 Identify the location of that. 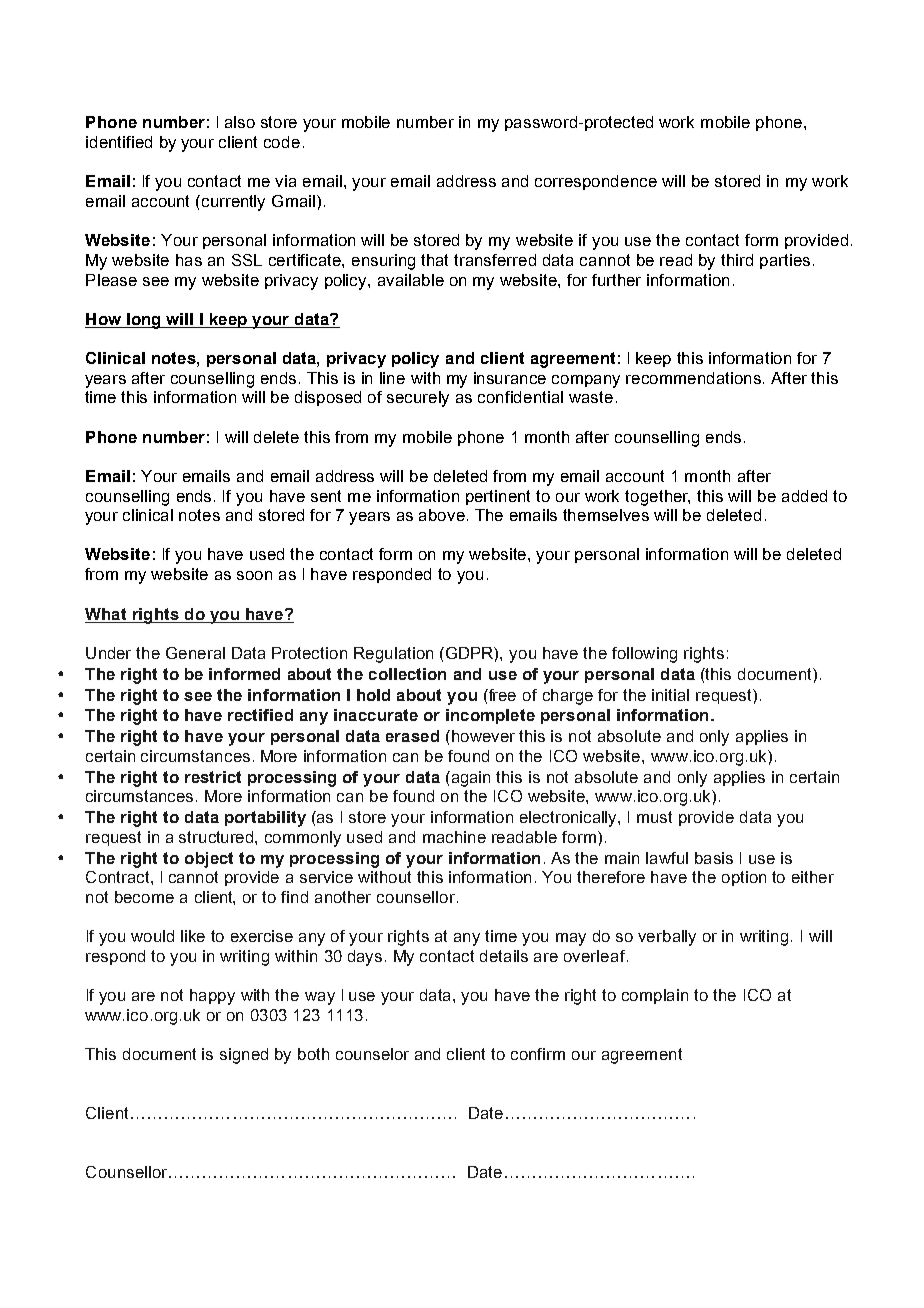
(434, 260).
